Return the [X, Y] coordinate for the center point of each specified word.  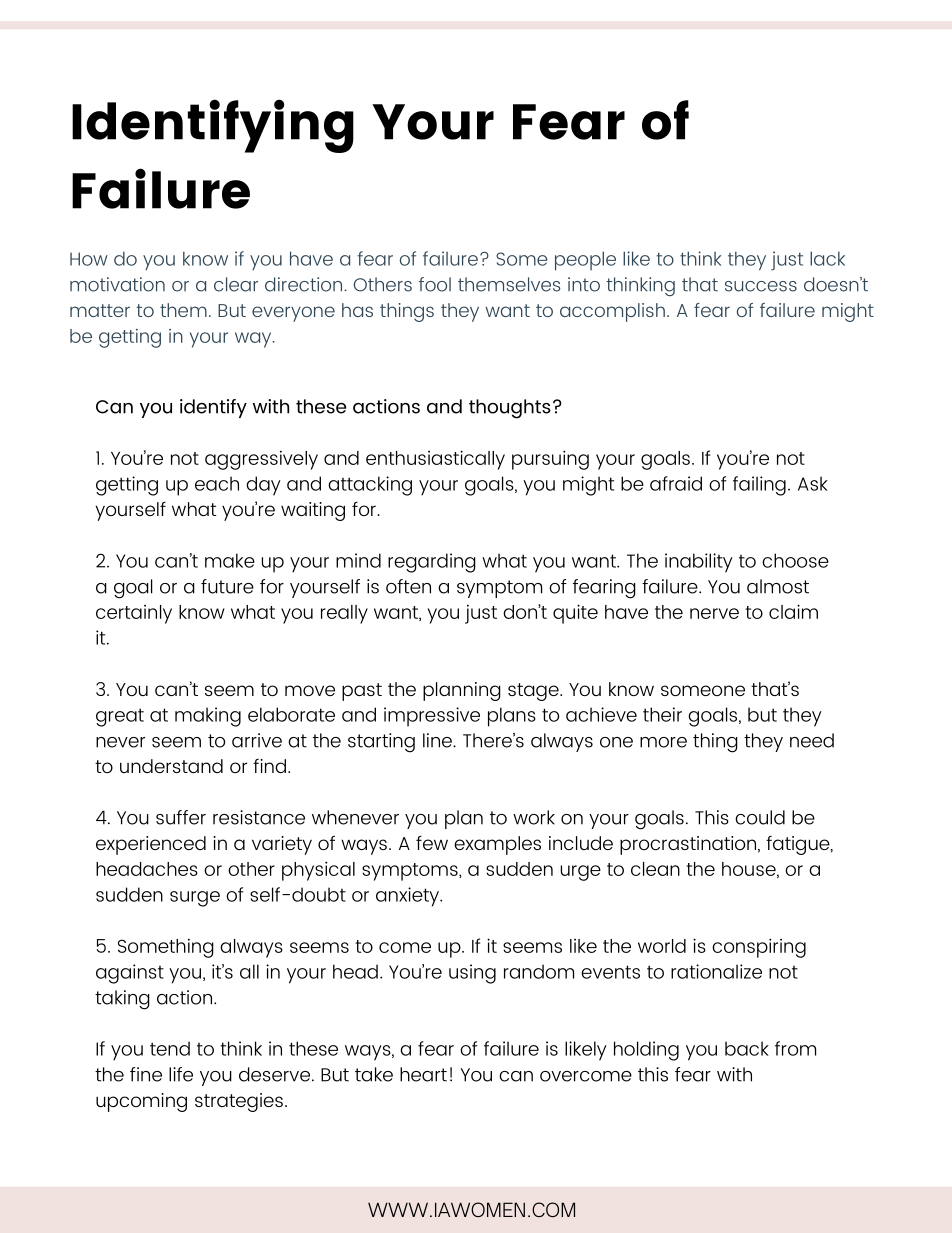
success [761, 286]
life [181, 1074]
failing [759, 486]
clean [655, 869]
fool [435, 284]
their [662, 714]
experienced [151, 845]
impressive [432, 717]
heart [423, 1074]
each [217, 483]
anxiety [408, 897]
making [208, 717]
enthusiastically [435, 460]
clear [236, 284]
